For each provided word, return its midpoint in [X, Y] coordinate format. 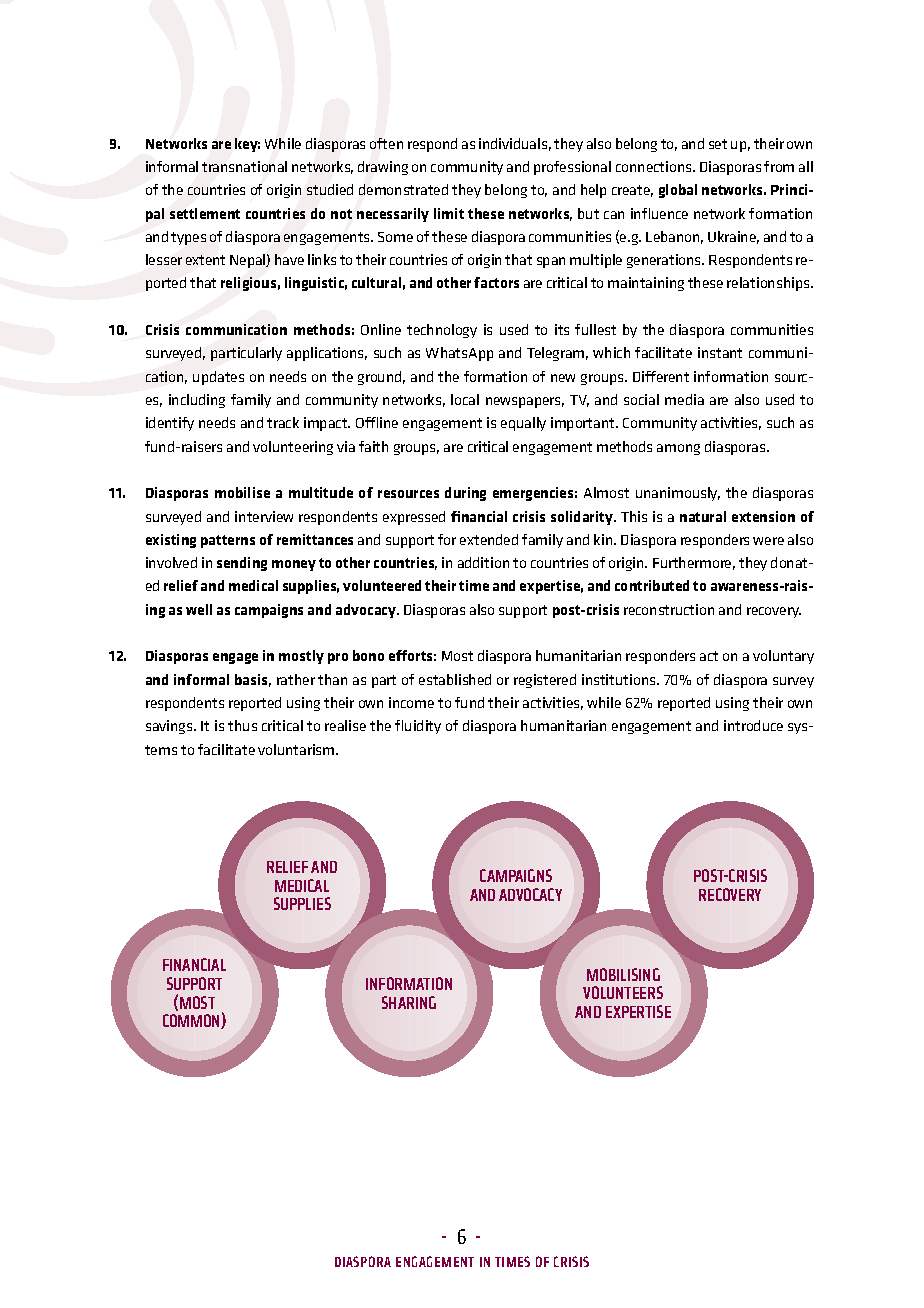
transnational [244, 166]
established [455, 679]
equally [523, 424]
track [283, 422]
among [678, 449]
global [678, 191]
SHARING [409, 1002]
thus [242, 725]
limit [449, 213]
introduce [753, 725]
